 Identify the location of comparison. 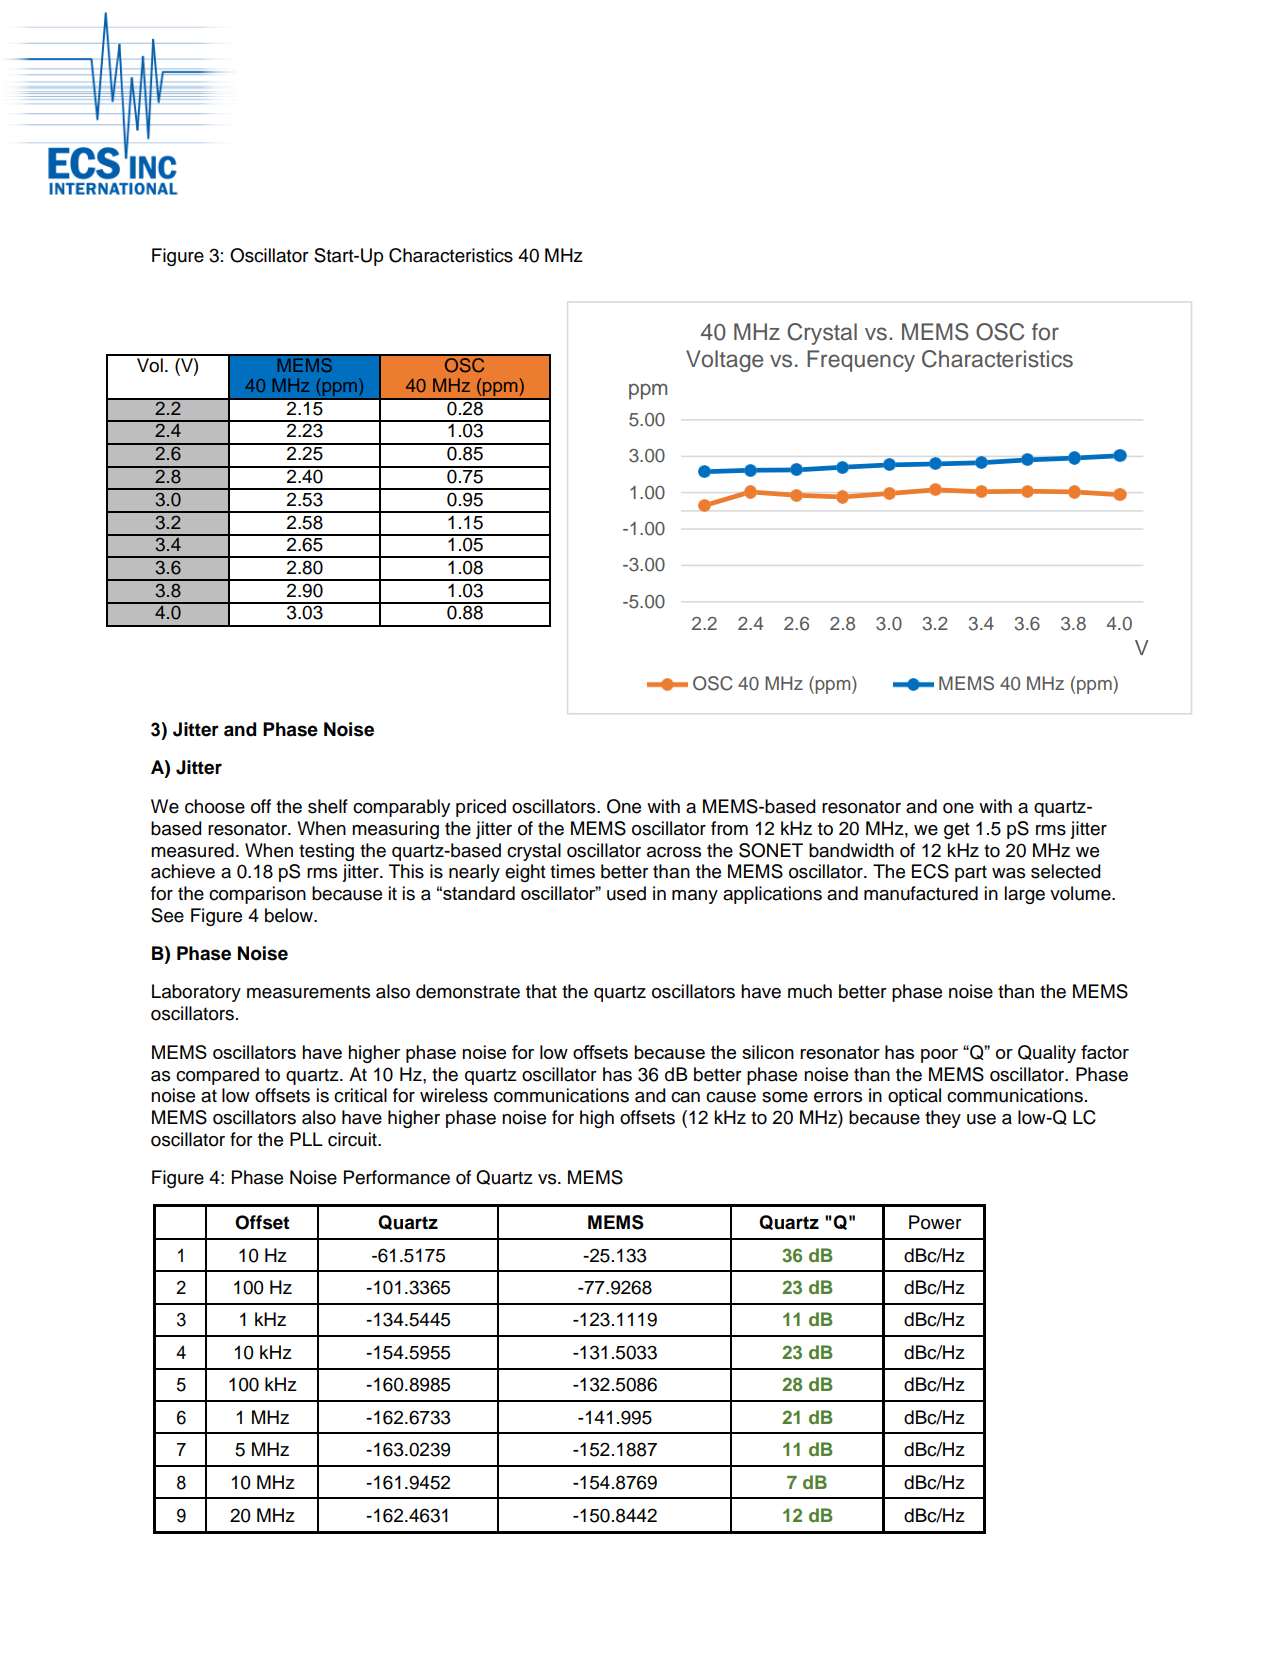
(257, 895).
